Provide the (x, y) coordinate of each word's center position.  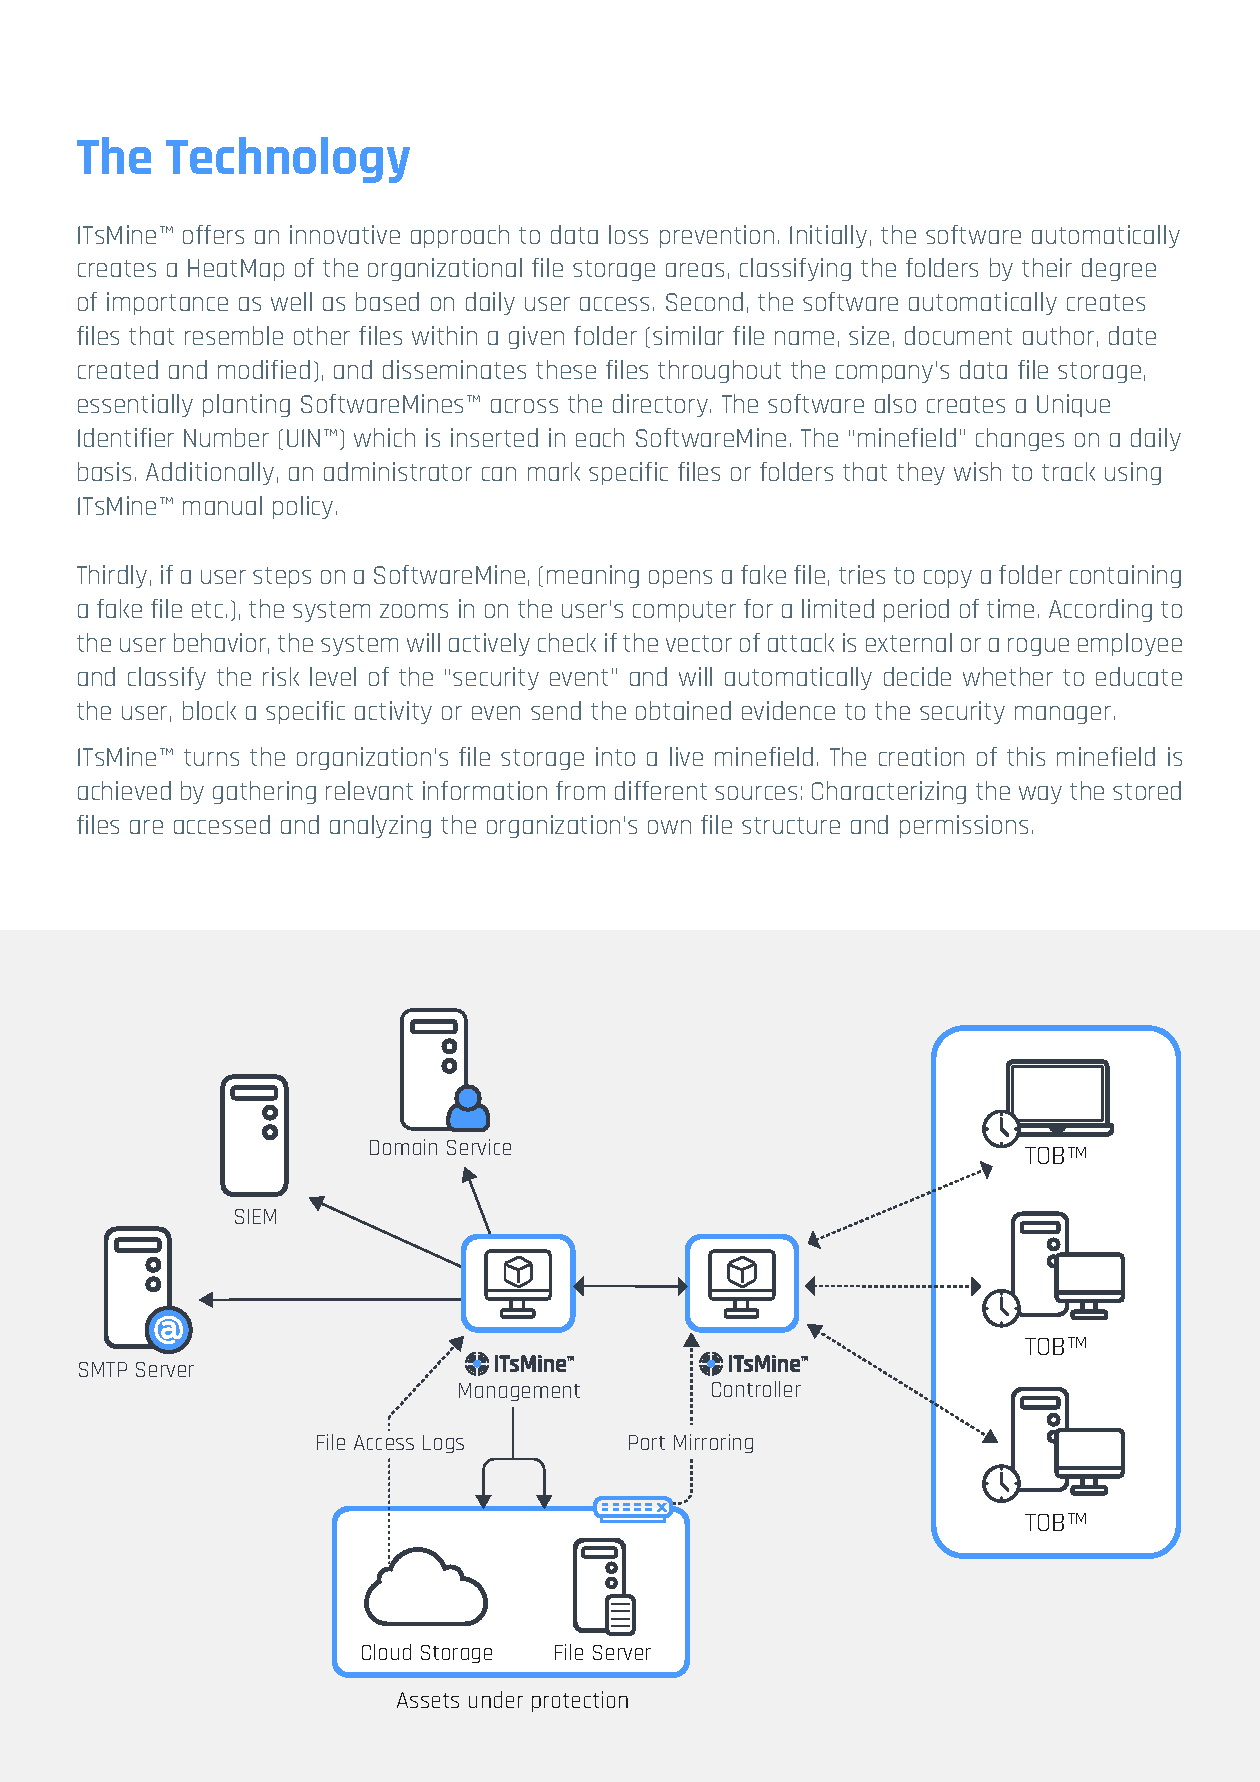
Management (519, 1392)
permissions (964, 826)
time (1010, 608)
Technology (288, 160)
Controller (756, 1389)
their (1047, 267)
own (669, 827)
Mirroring (713, 1443)
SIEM (255, 1216)
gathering (264, 792)
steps (282, 577)
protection (580, 1701)
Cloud (386, 1652)
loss (628, 234)
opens (680, 579)
